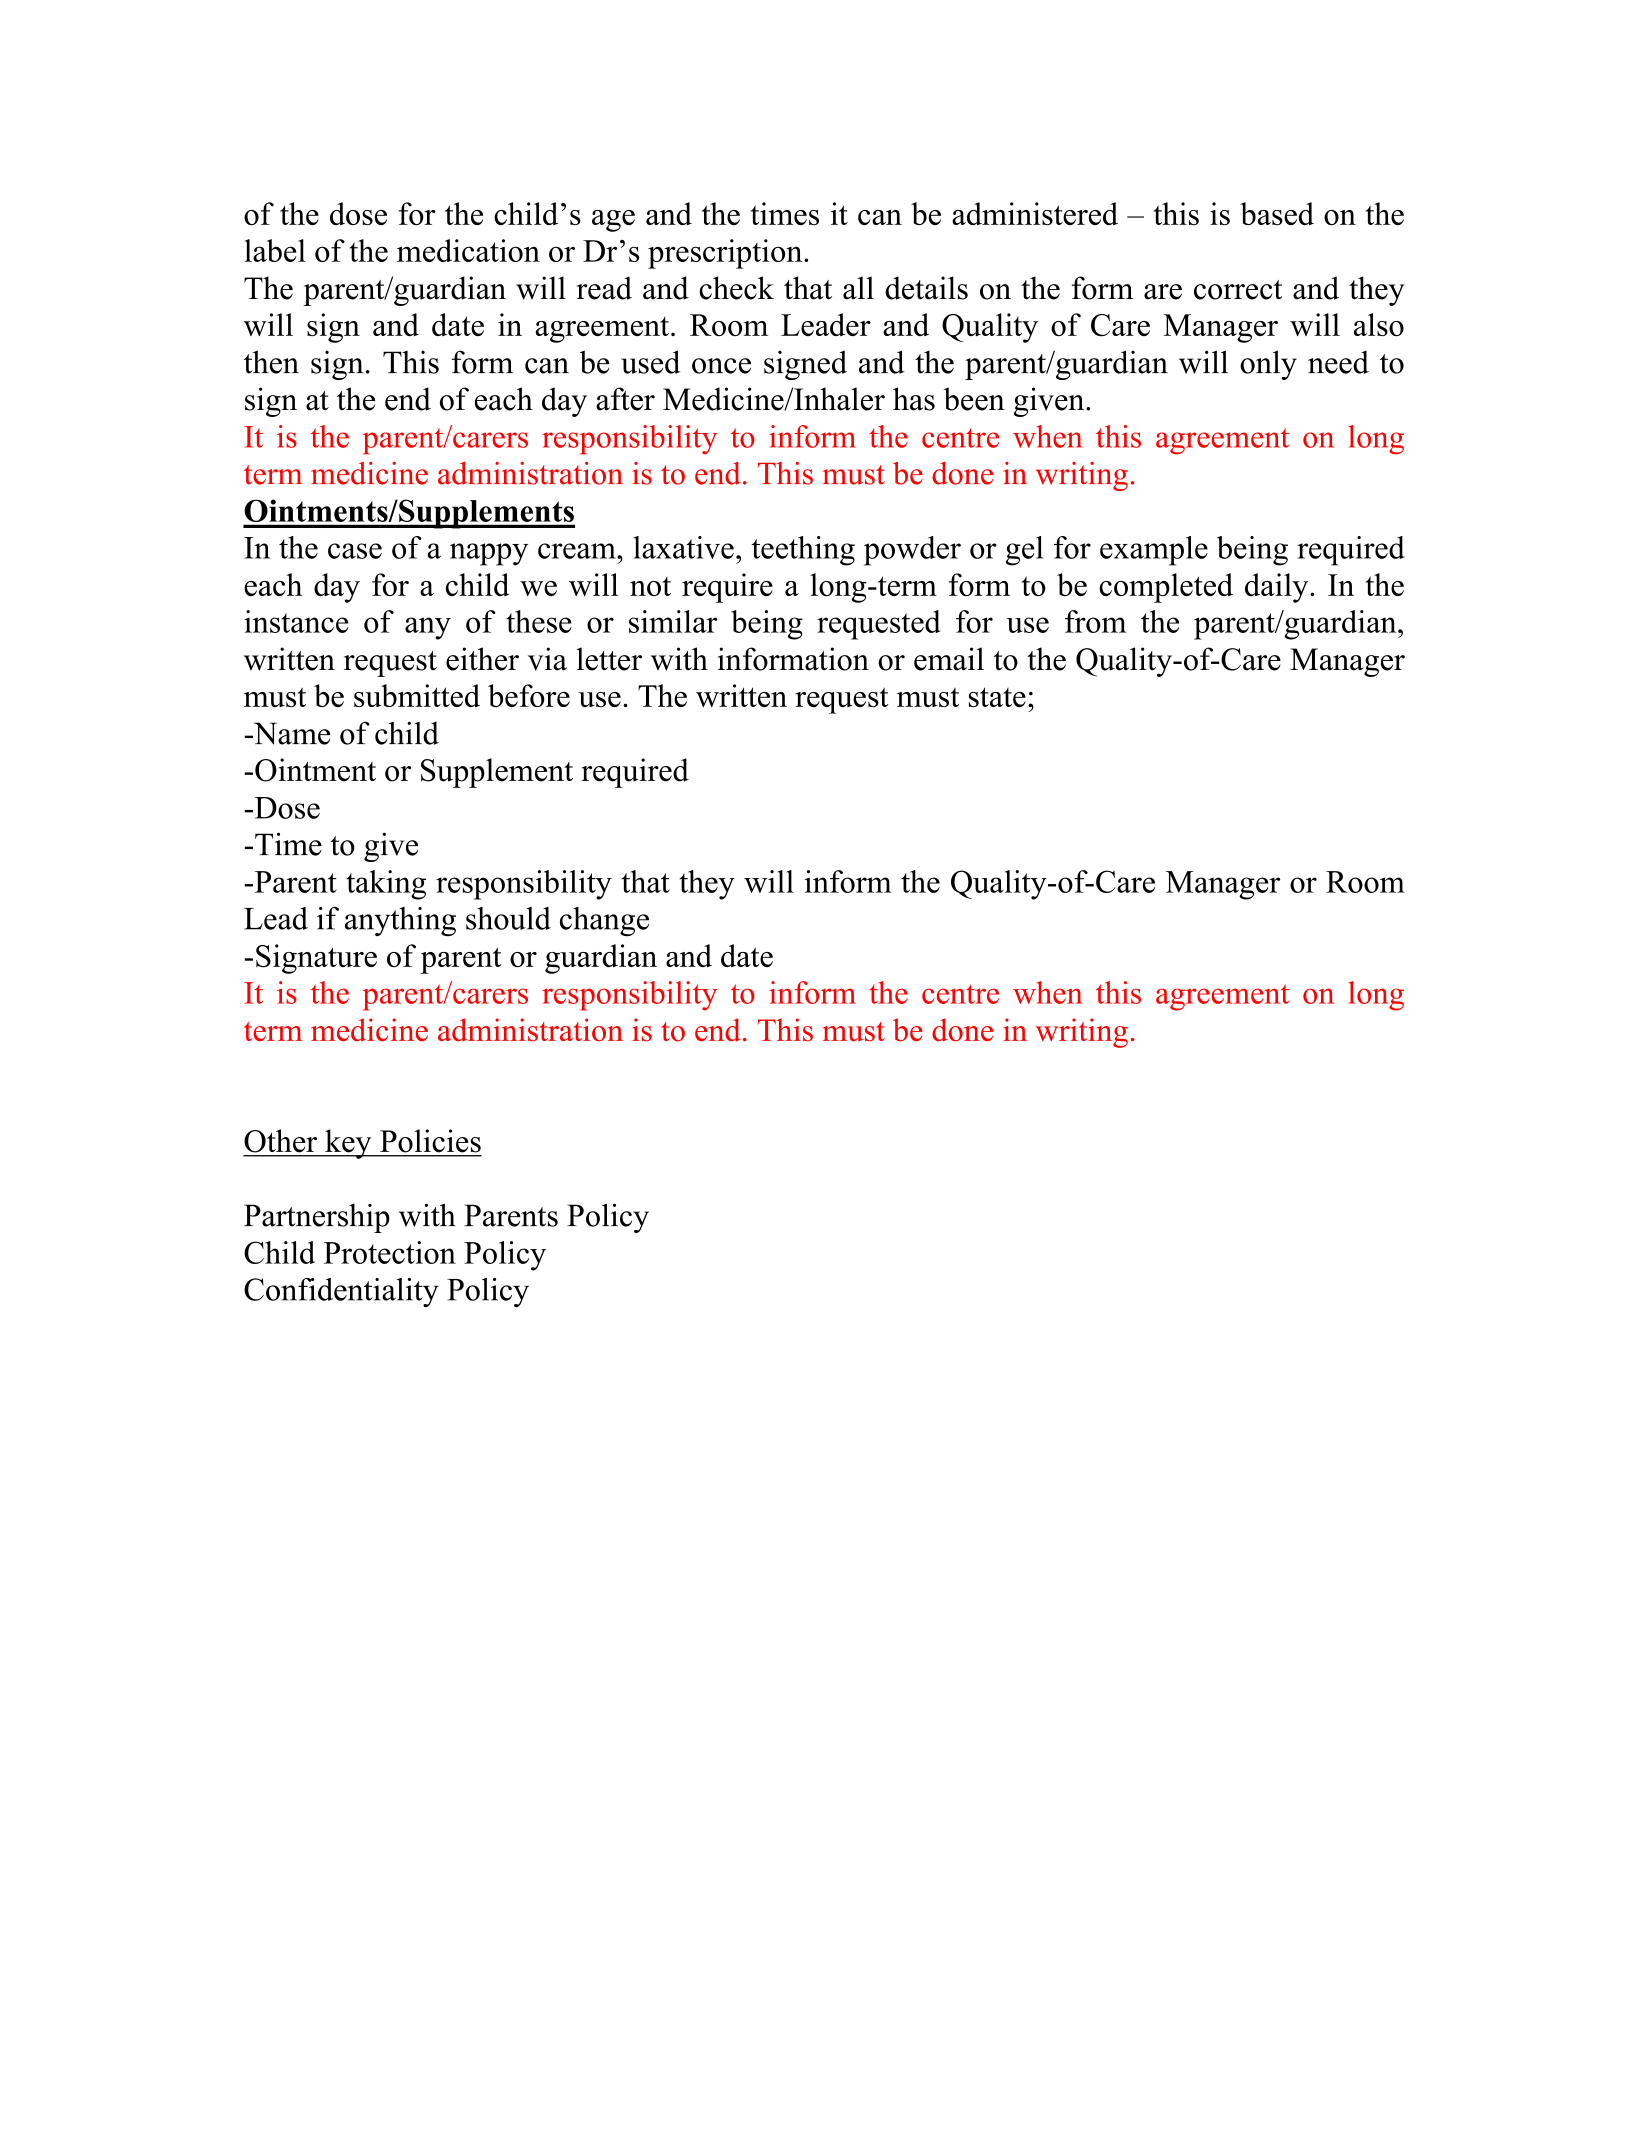 This screenshot has height=2129, width=1645. I want to click on should, so click(508, 918).
